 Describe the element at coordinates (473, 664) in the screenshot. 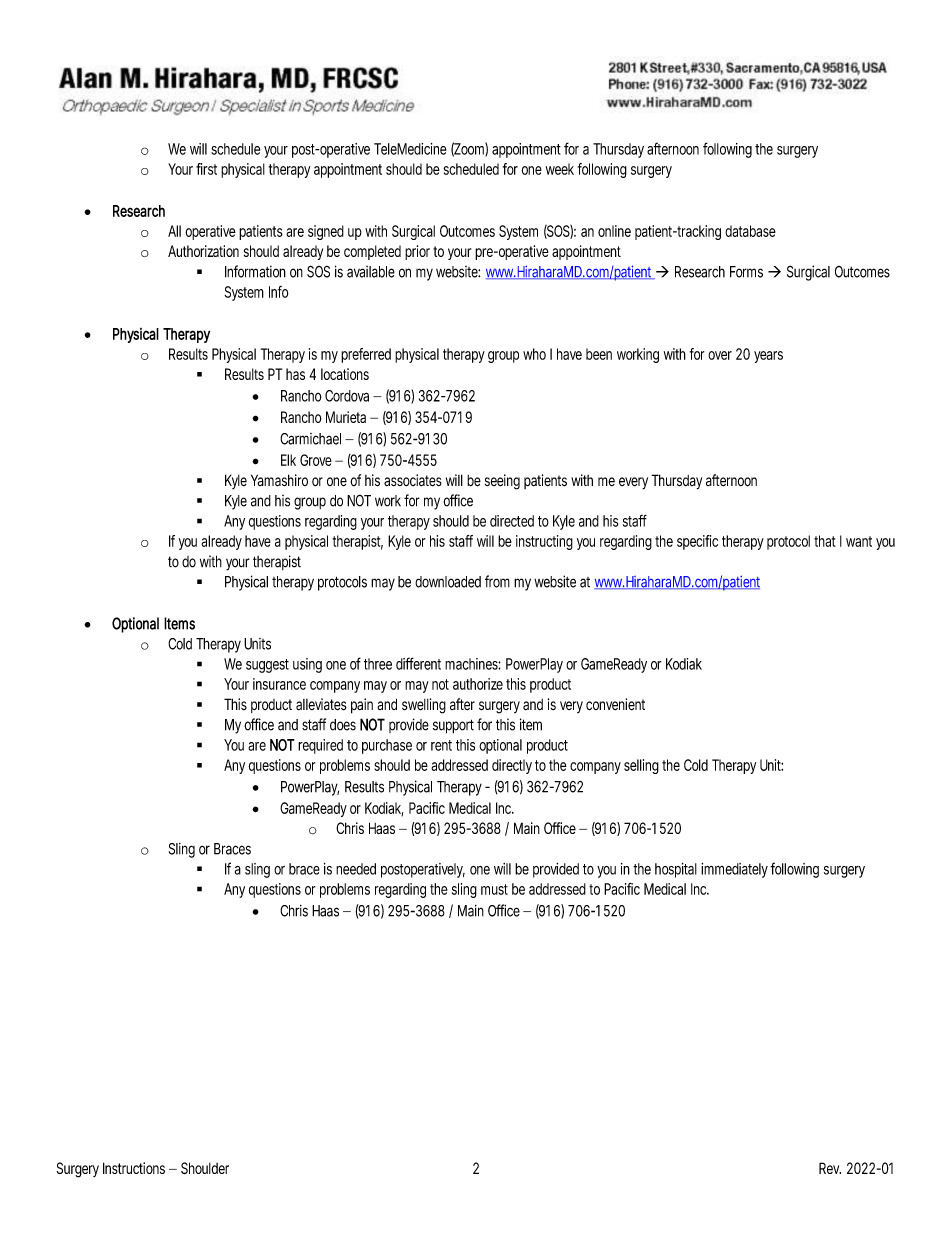

I see `machines` at that location.
